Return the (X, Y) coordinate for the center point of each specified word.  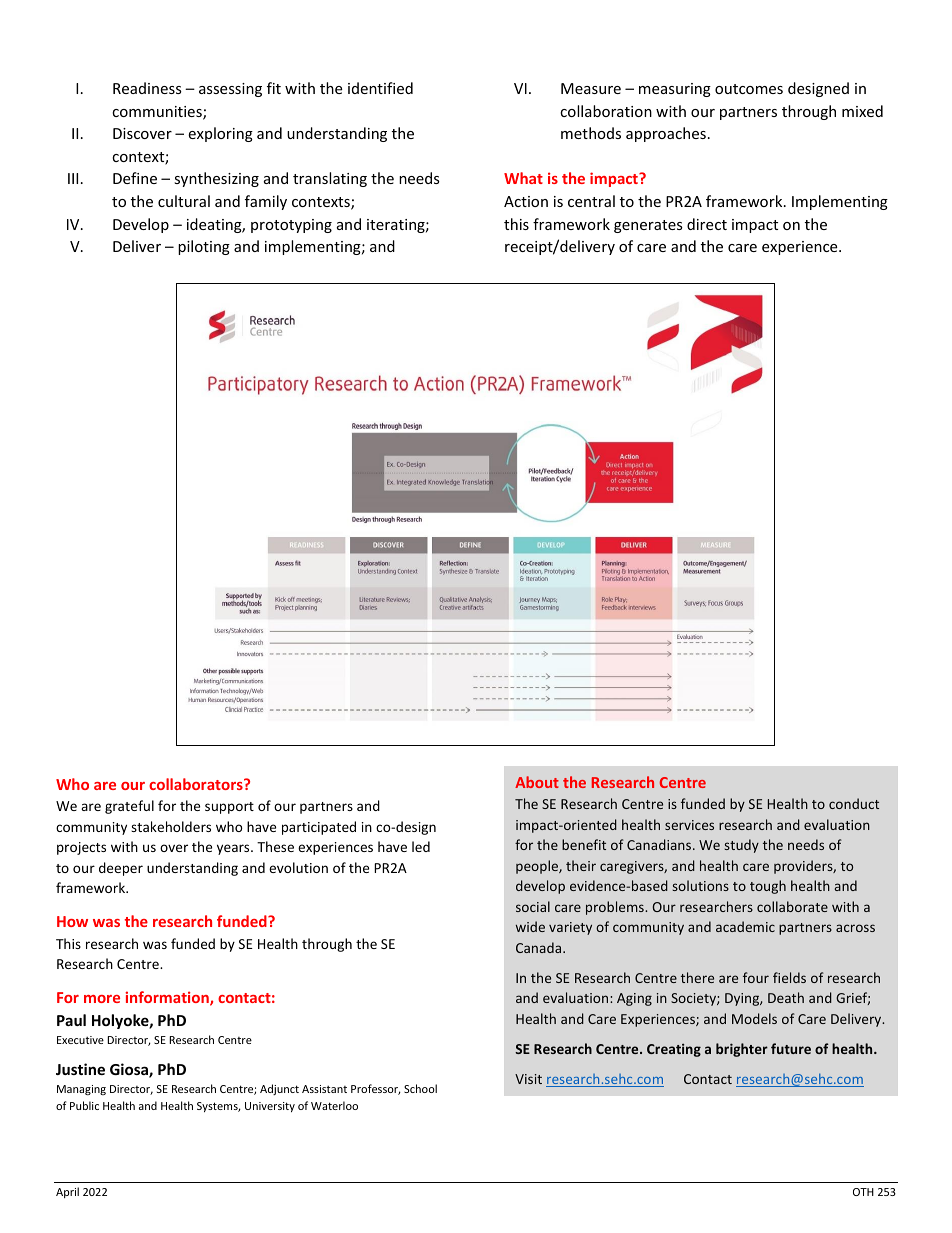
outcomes (749, 89)
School (420, 1088)
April (67, 1192)
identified (380, 88)
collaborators (197, 784)
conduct (854, 803)
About (537, 782)
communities (158, 113)
